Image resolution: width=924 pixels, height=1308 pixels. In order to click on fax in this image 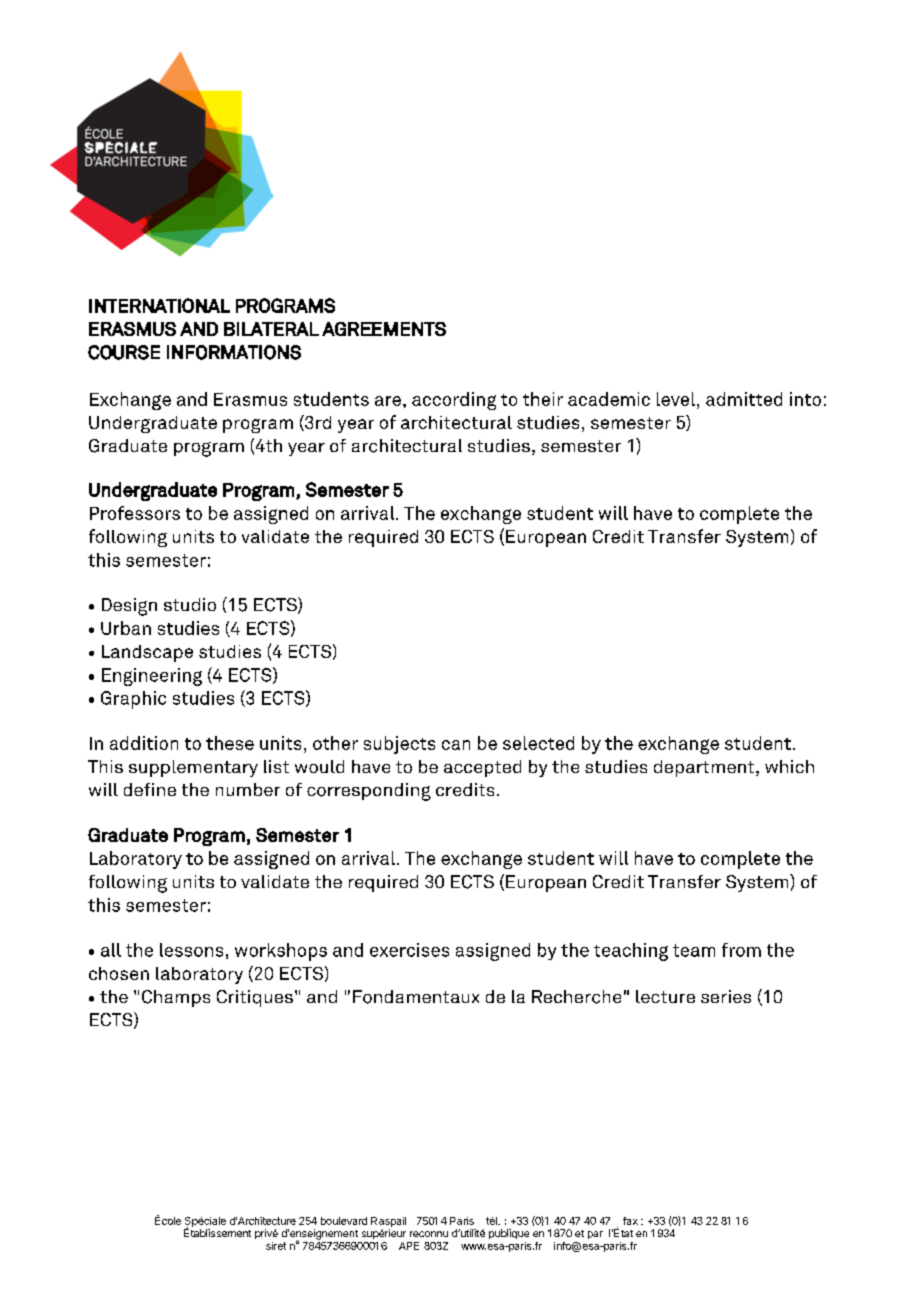, I will do `click(630, 1221)`.
